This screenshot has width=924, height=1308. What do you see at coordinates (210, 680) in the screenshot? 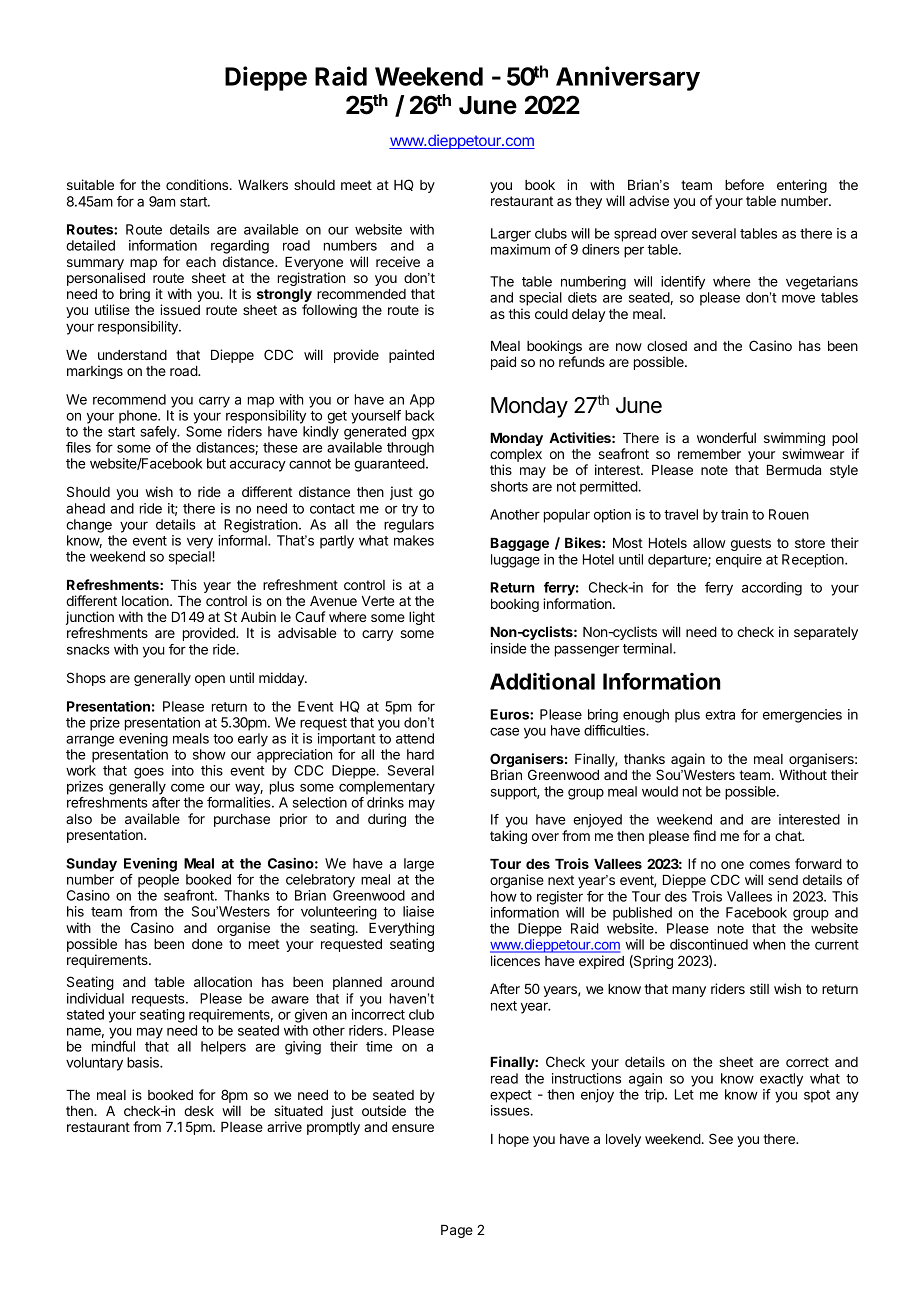
I see `open` at bounding box center [210, 680].
